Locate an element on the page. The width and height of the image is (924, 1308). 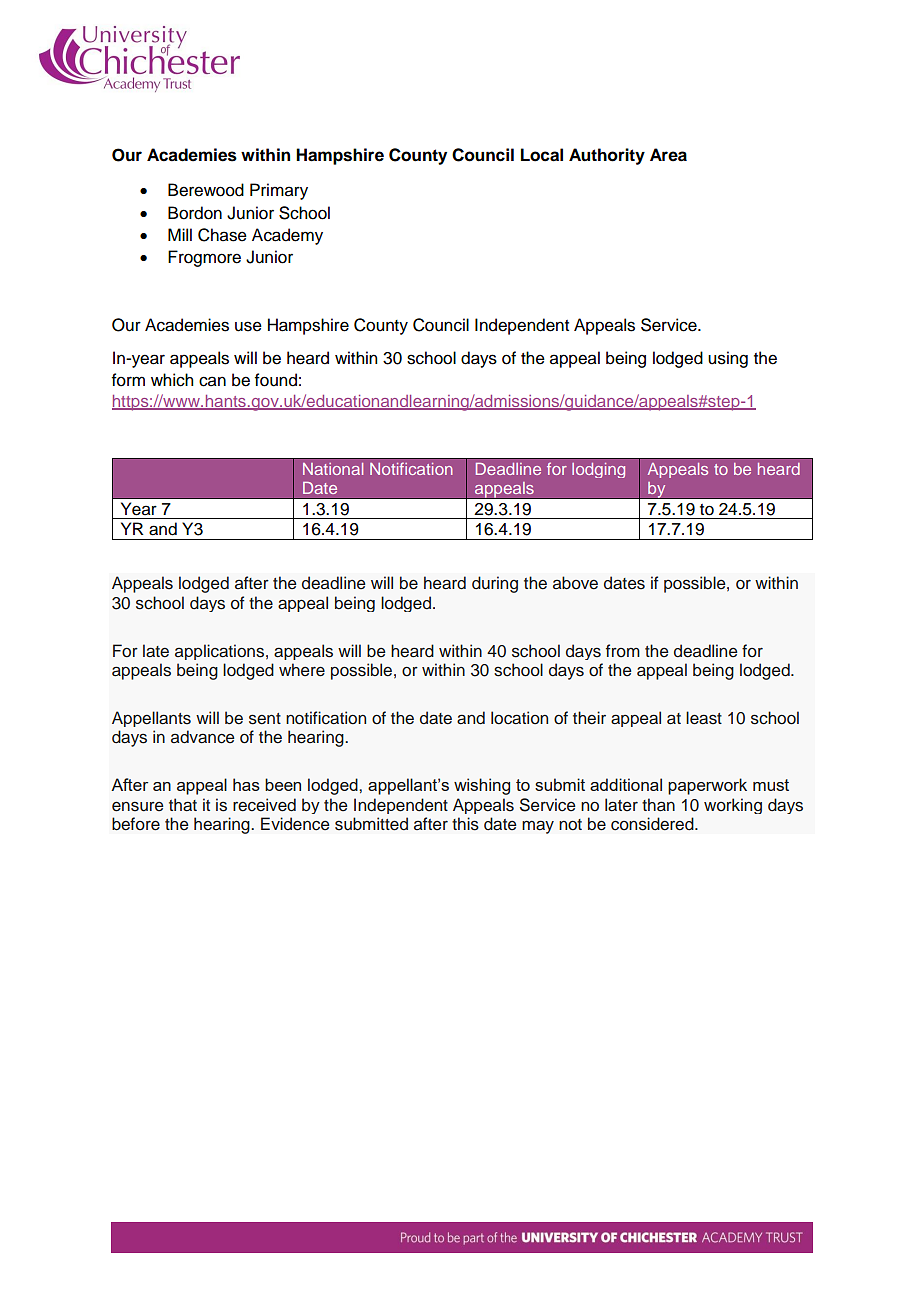
above is located at coordinates (575, 583).
